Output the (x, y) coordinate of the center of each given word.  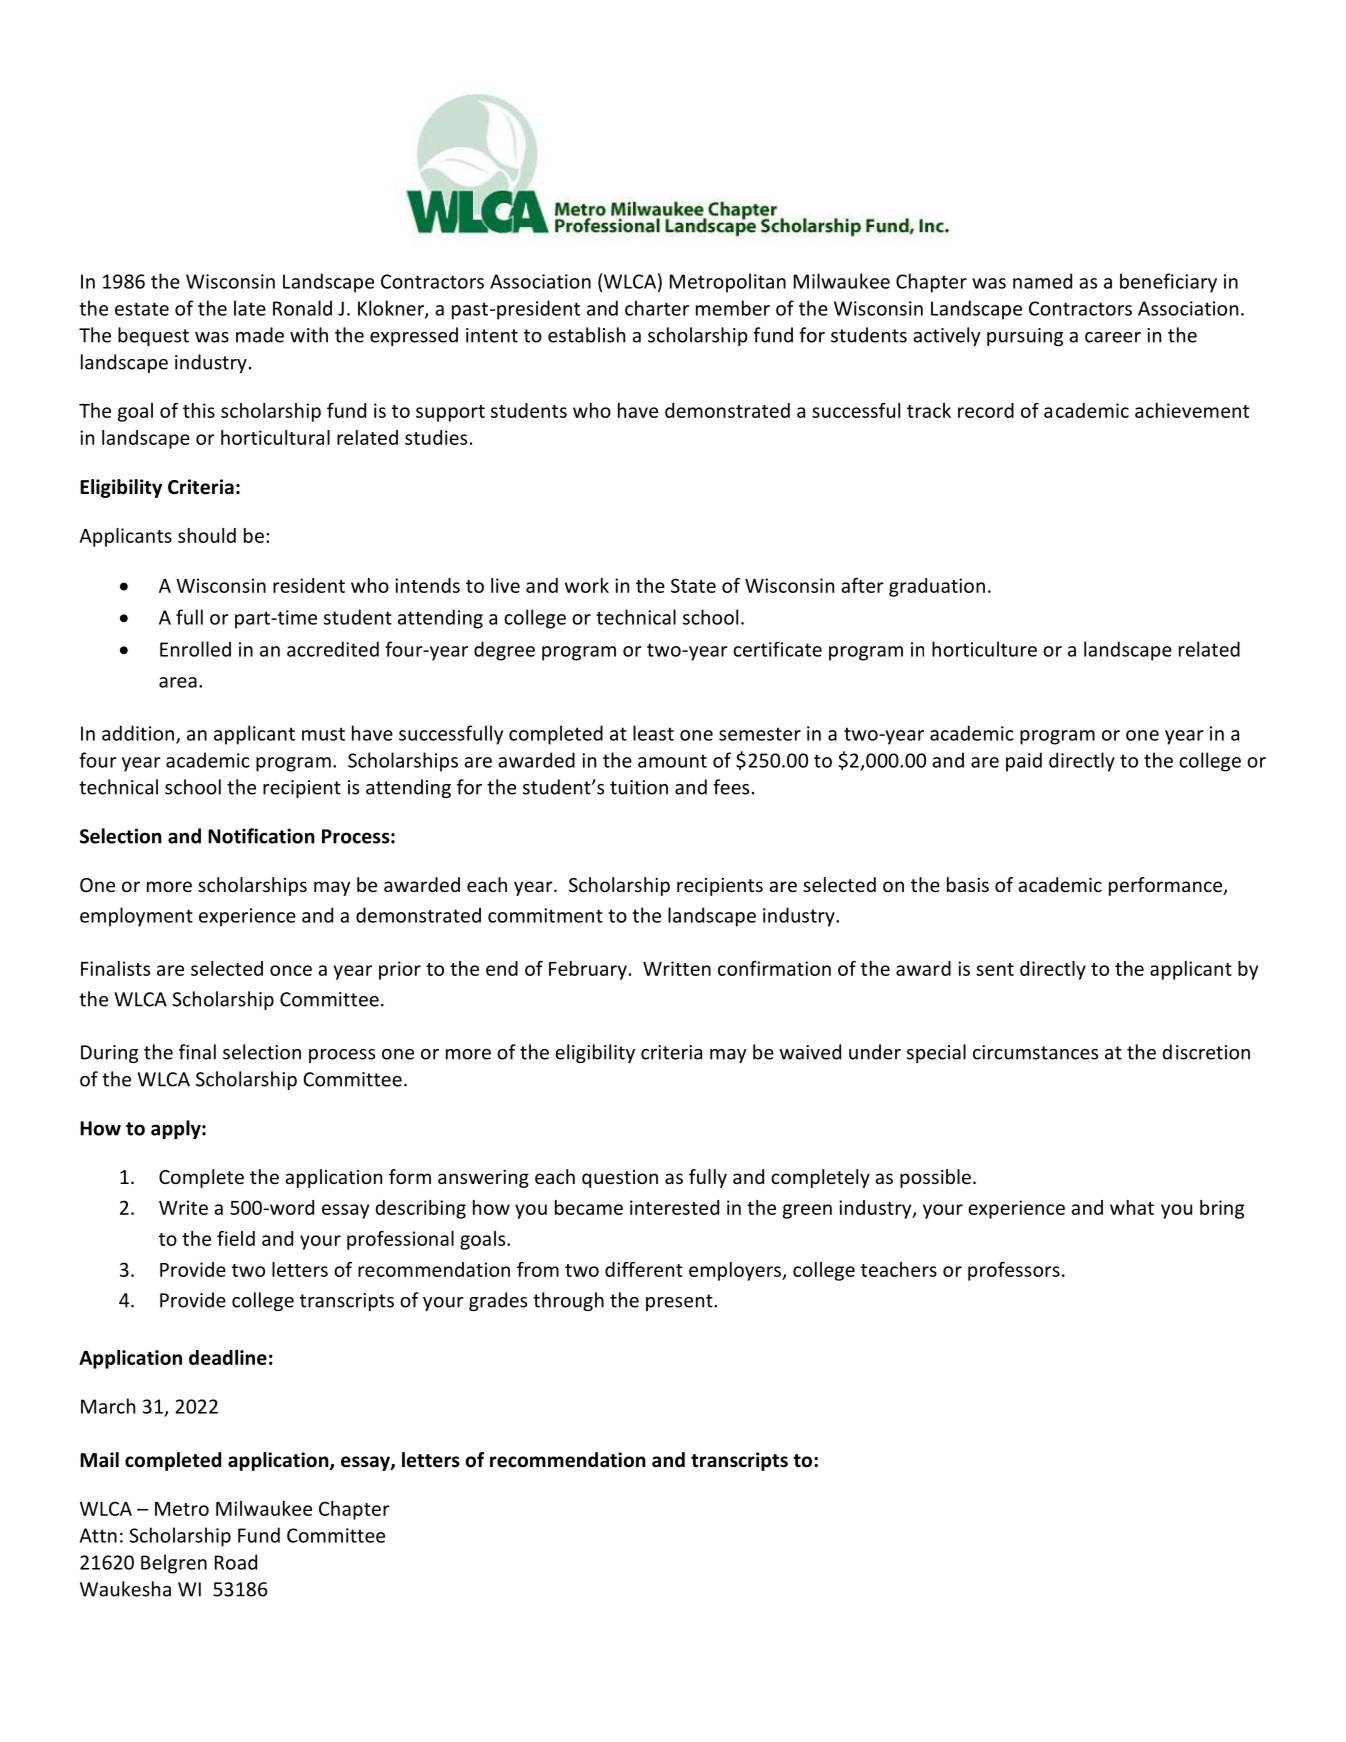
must (323, 734)
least (653, 733)
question (620, 1179)
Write (183, 1207)
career (1113, 337)
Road (236, 1562)
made (260, 335)
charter (657, 308)
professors (1014, 1271)
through (568, 1301)
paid (1024, 762)
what (1132, 1207)
